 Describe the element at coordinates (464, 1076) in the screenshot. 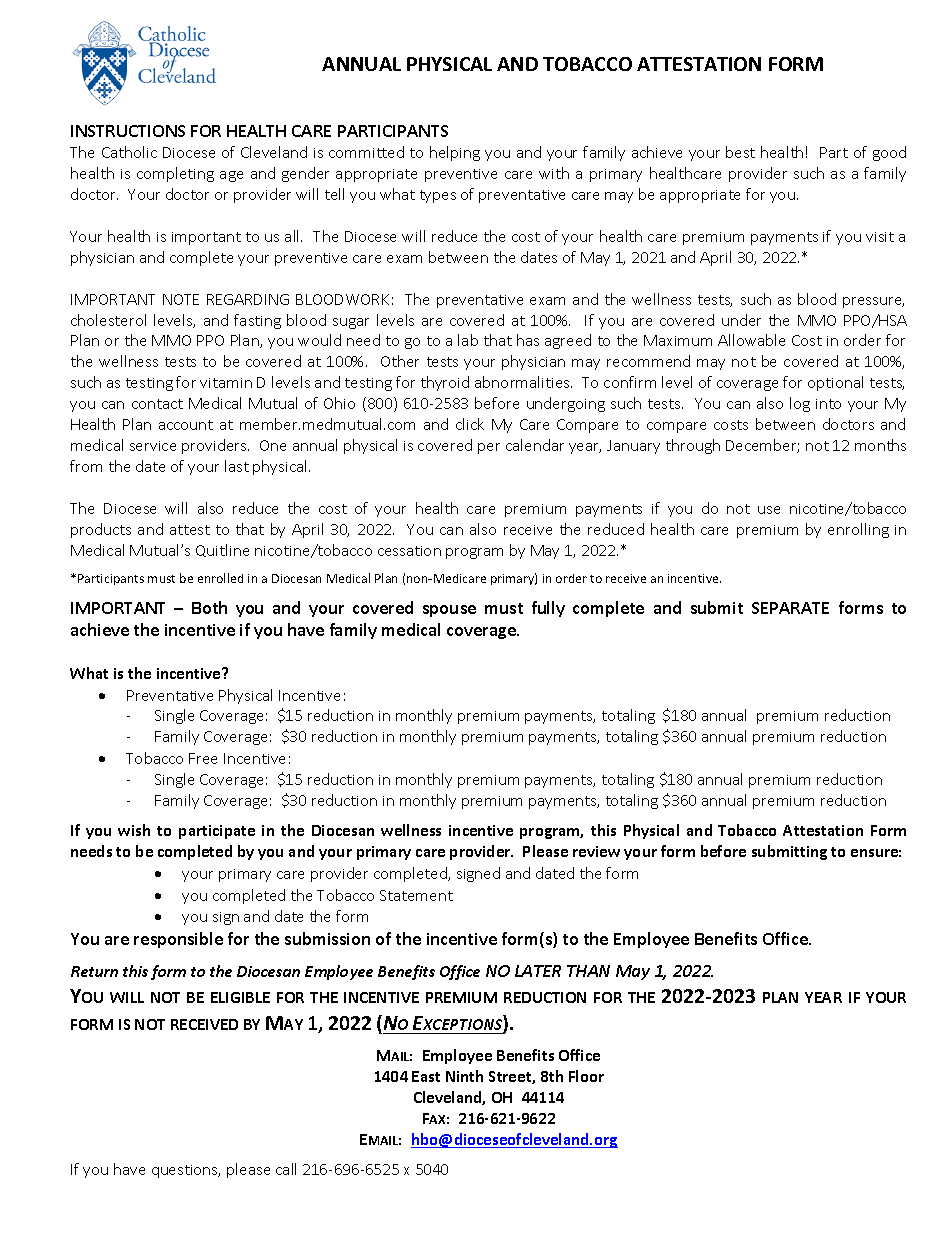

I see `Ninth` at that location.
